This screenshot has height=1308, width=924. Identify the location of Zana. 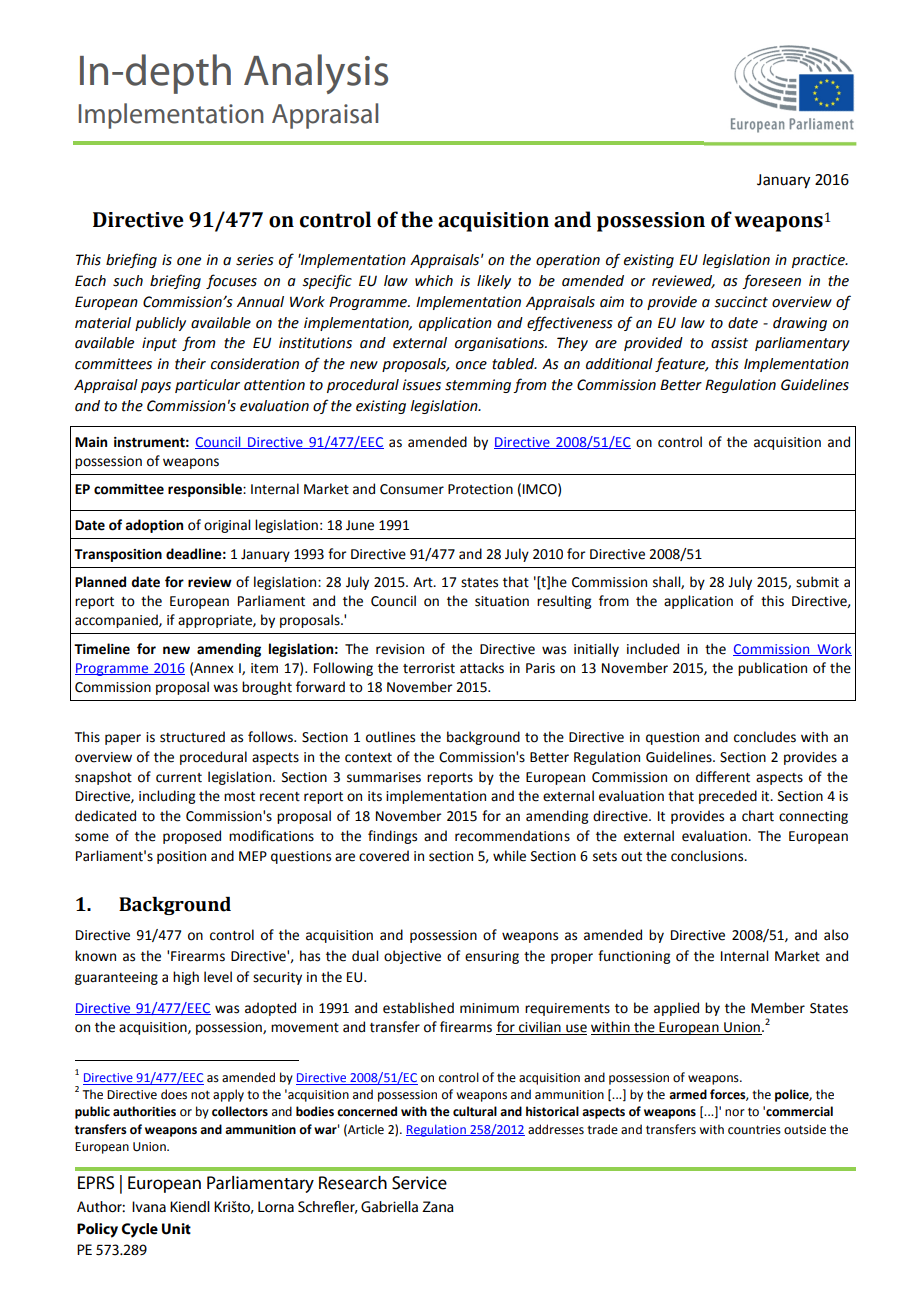
(438, 1207).
